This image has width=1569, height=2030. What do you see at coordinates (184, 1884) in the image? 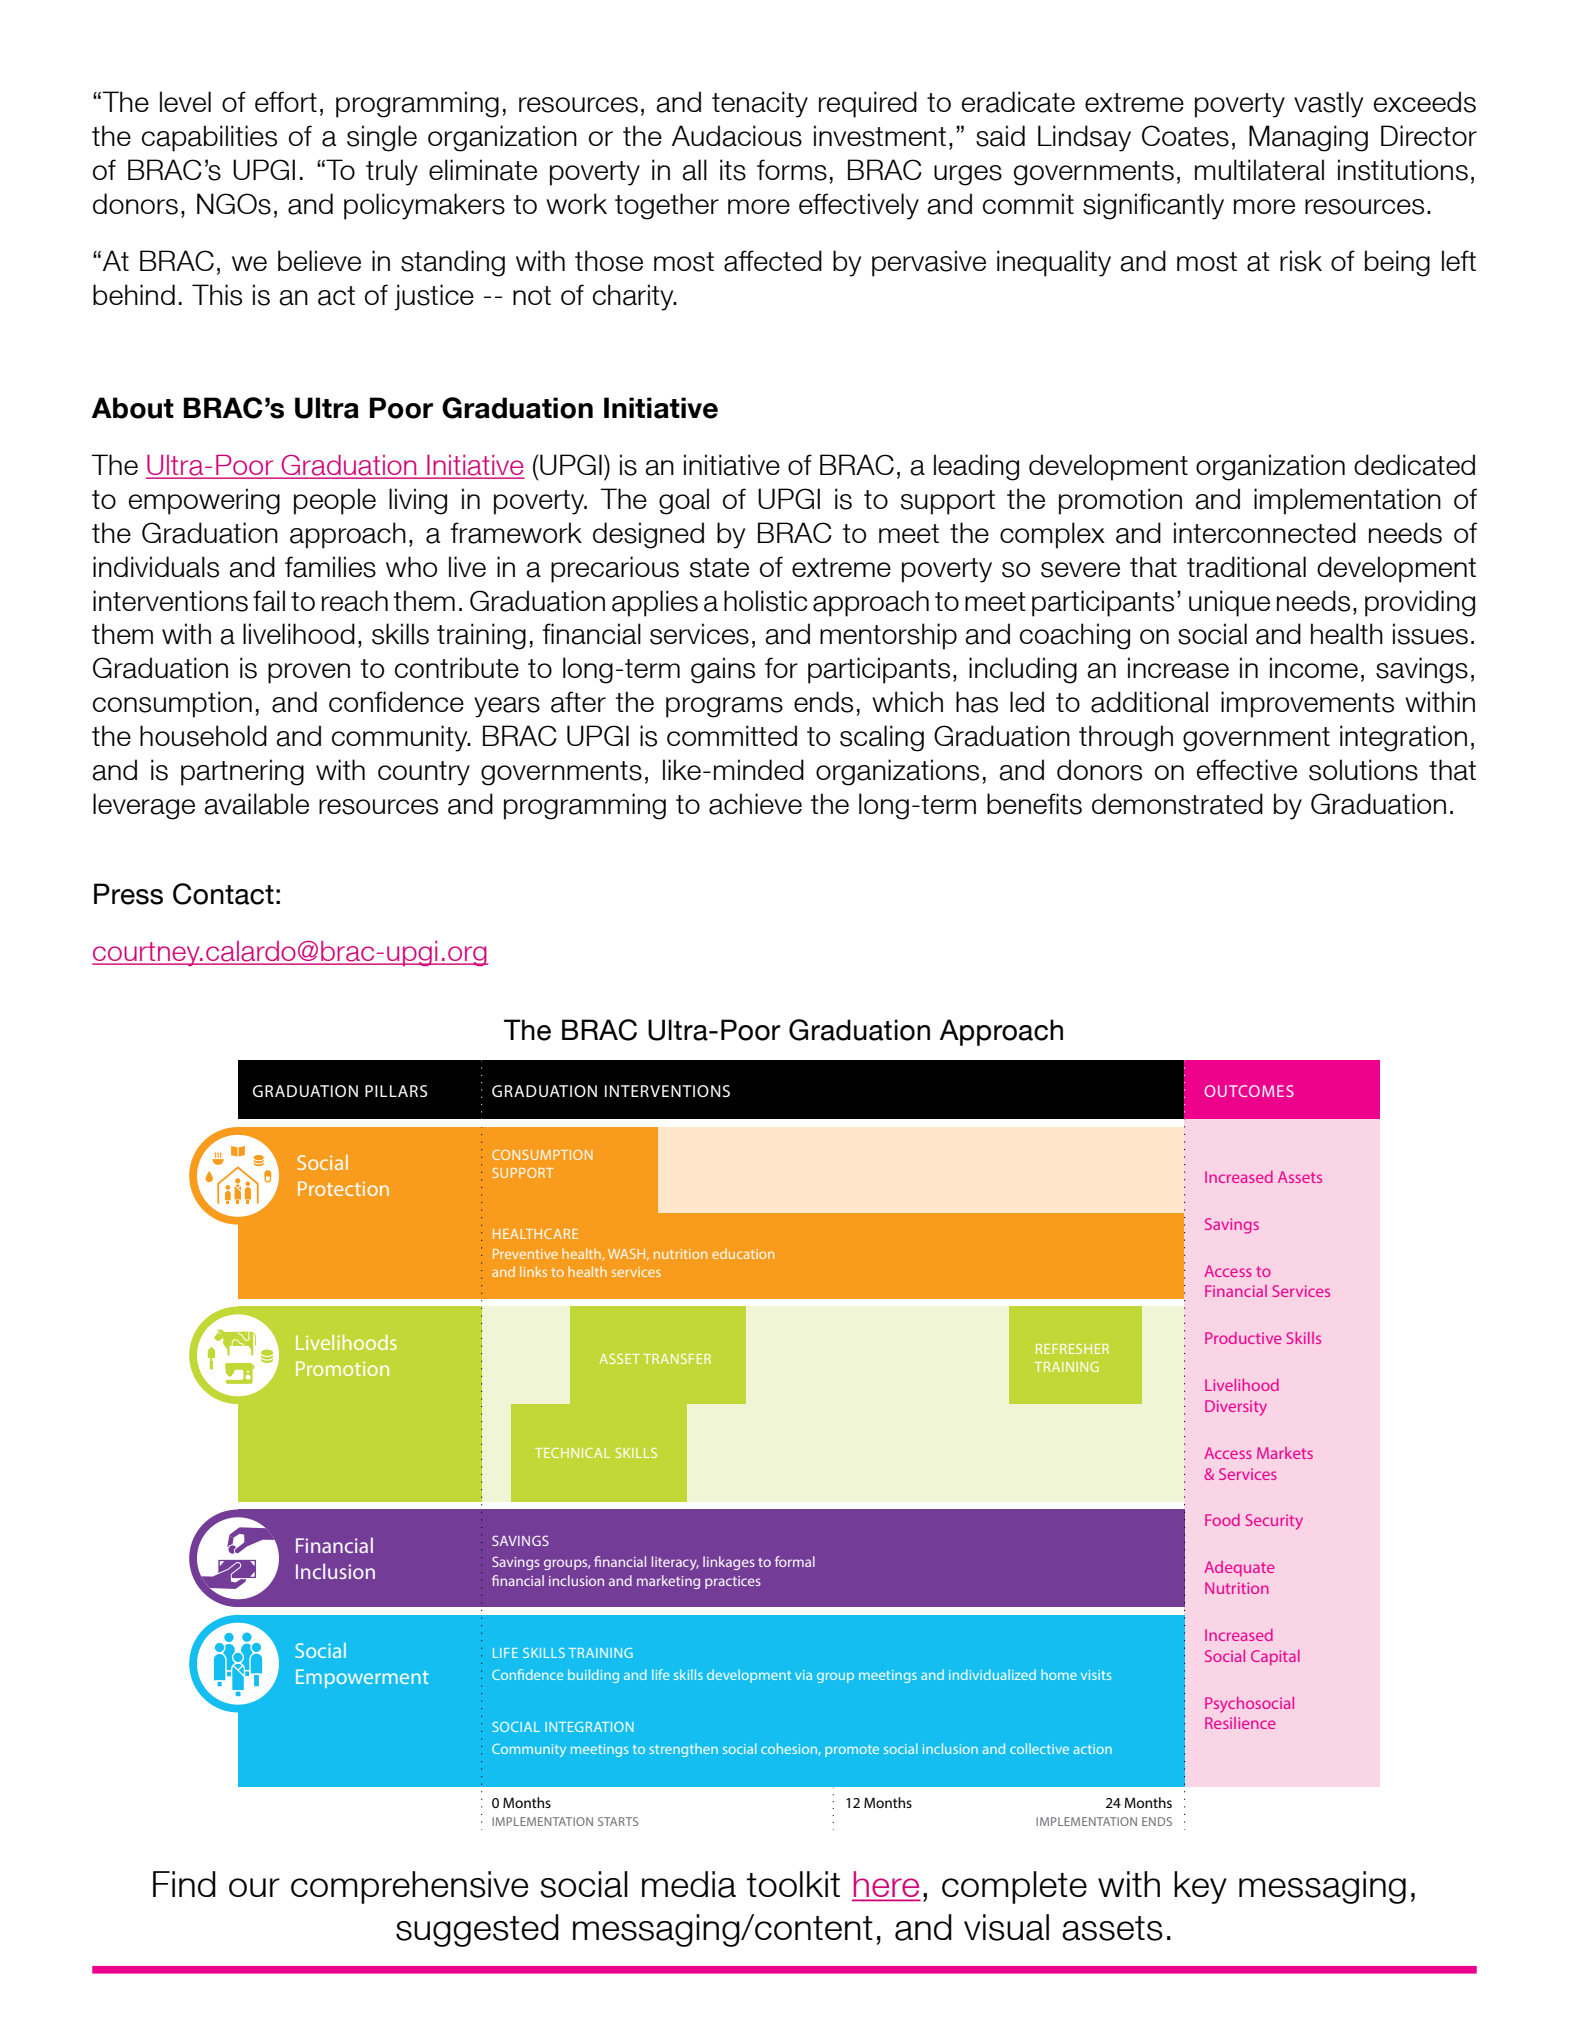
I see `Find` at bounding box center [184, 1884].
